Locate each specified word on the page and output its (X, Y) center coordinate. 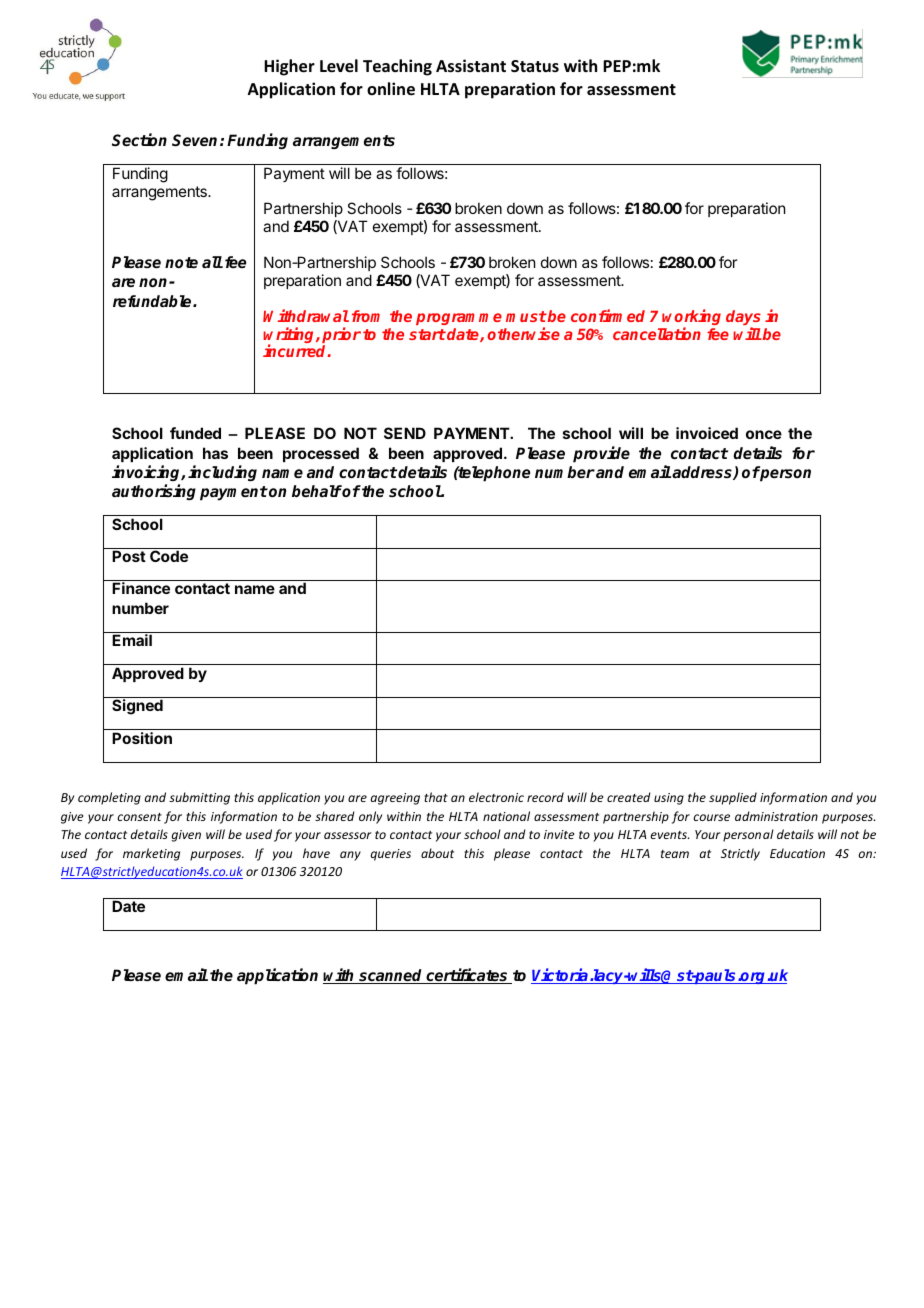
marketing (151, 854)
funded (195, 433)
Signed (137, 707)
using (669, 799)
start (427, 334)
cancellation (657, 333)
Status (535, 66)
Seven (194, 140)
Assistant (471, 66)
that (436, 797)
